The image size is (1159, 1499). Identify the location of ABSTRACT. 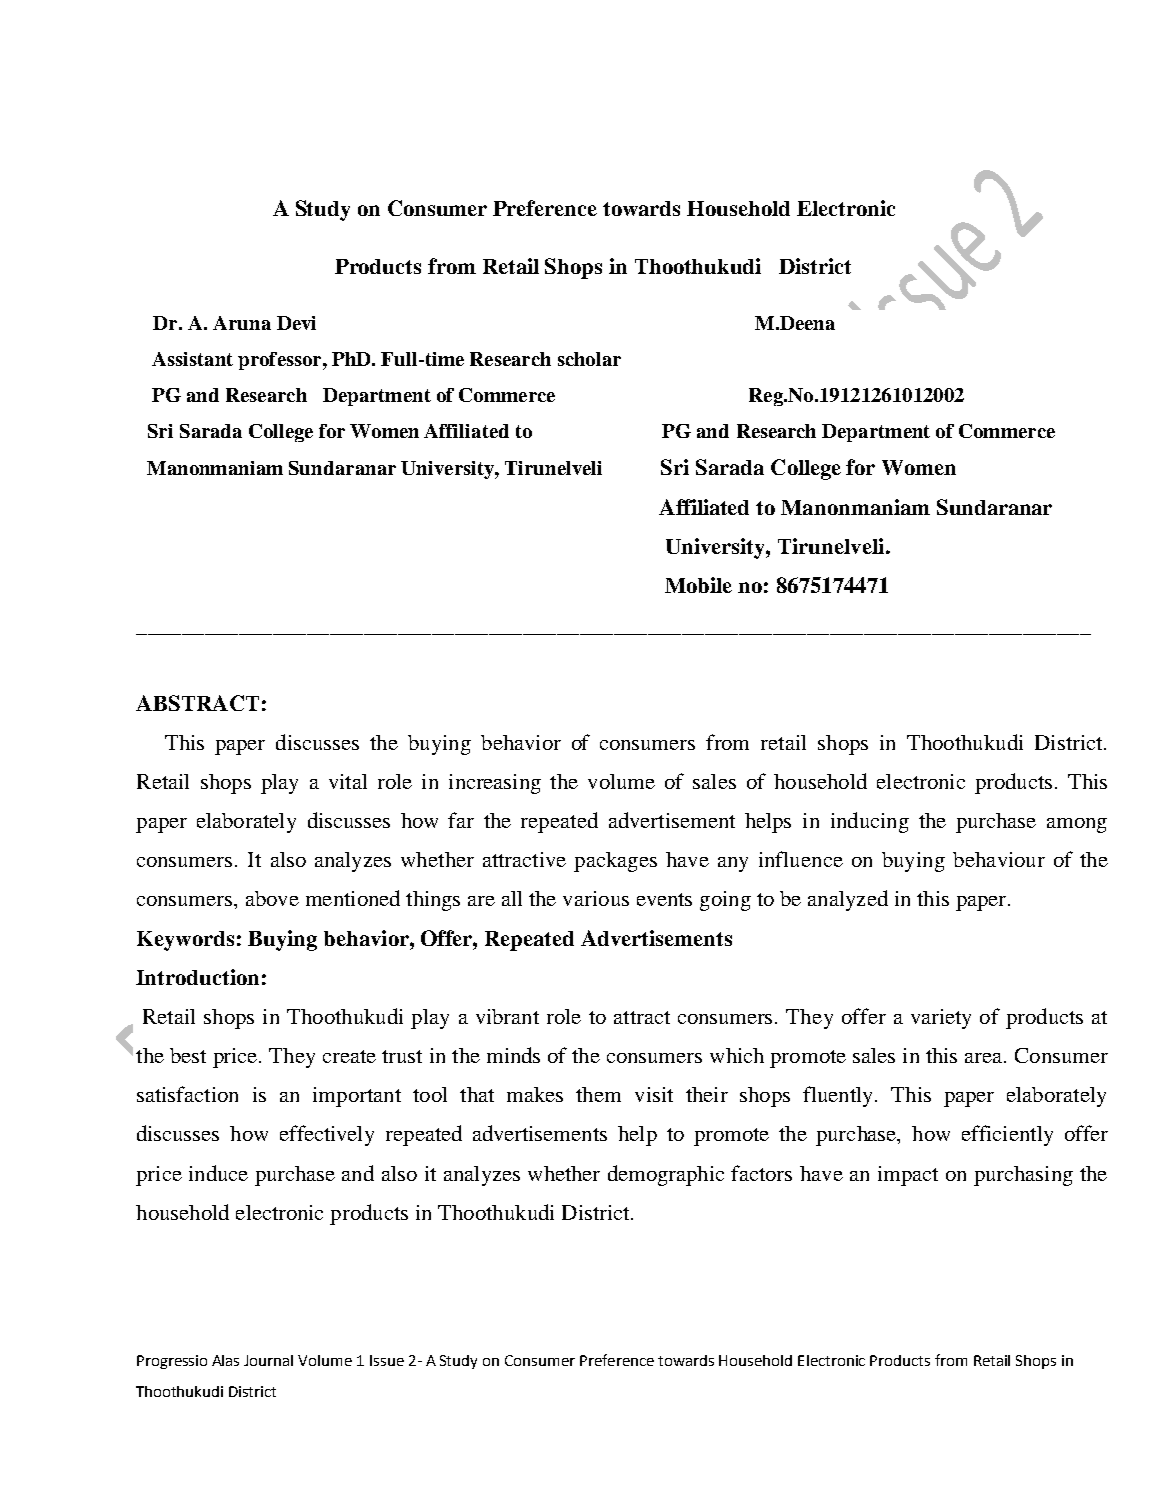
(197, 703).
